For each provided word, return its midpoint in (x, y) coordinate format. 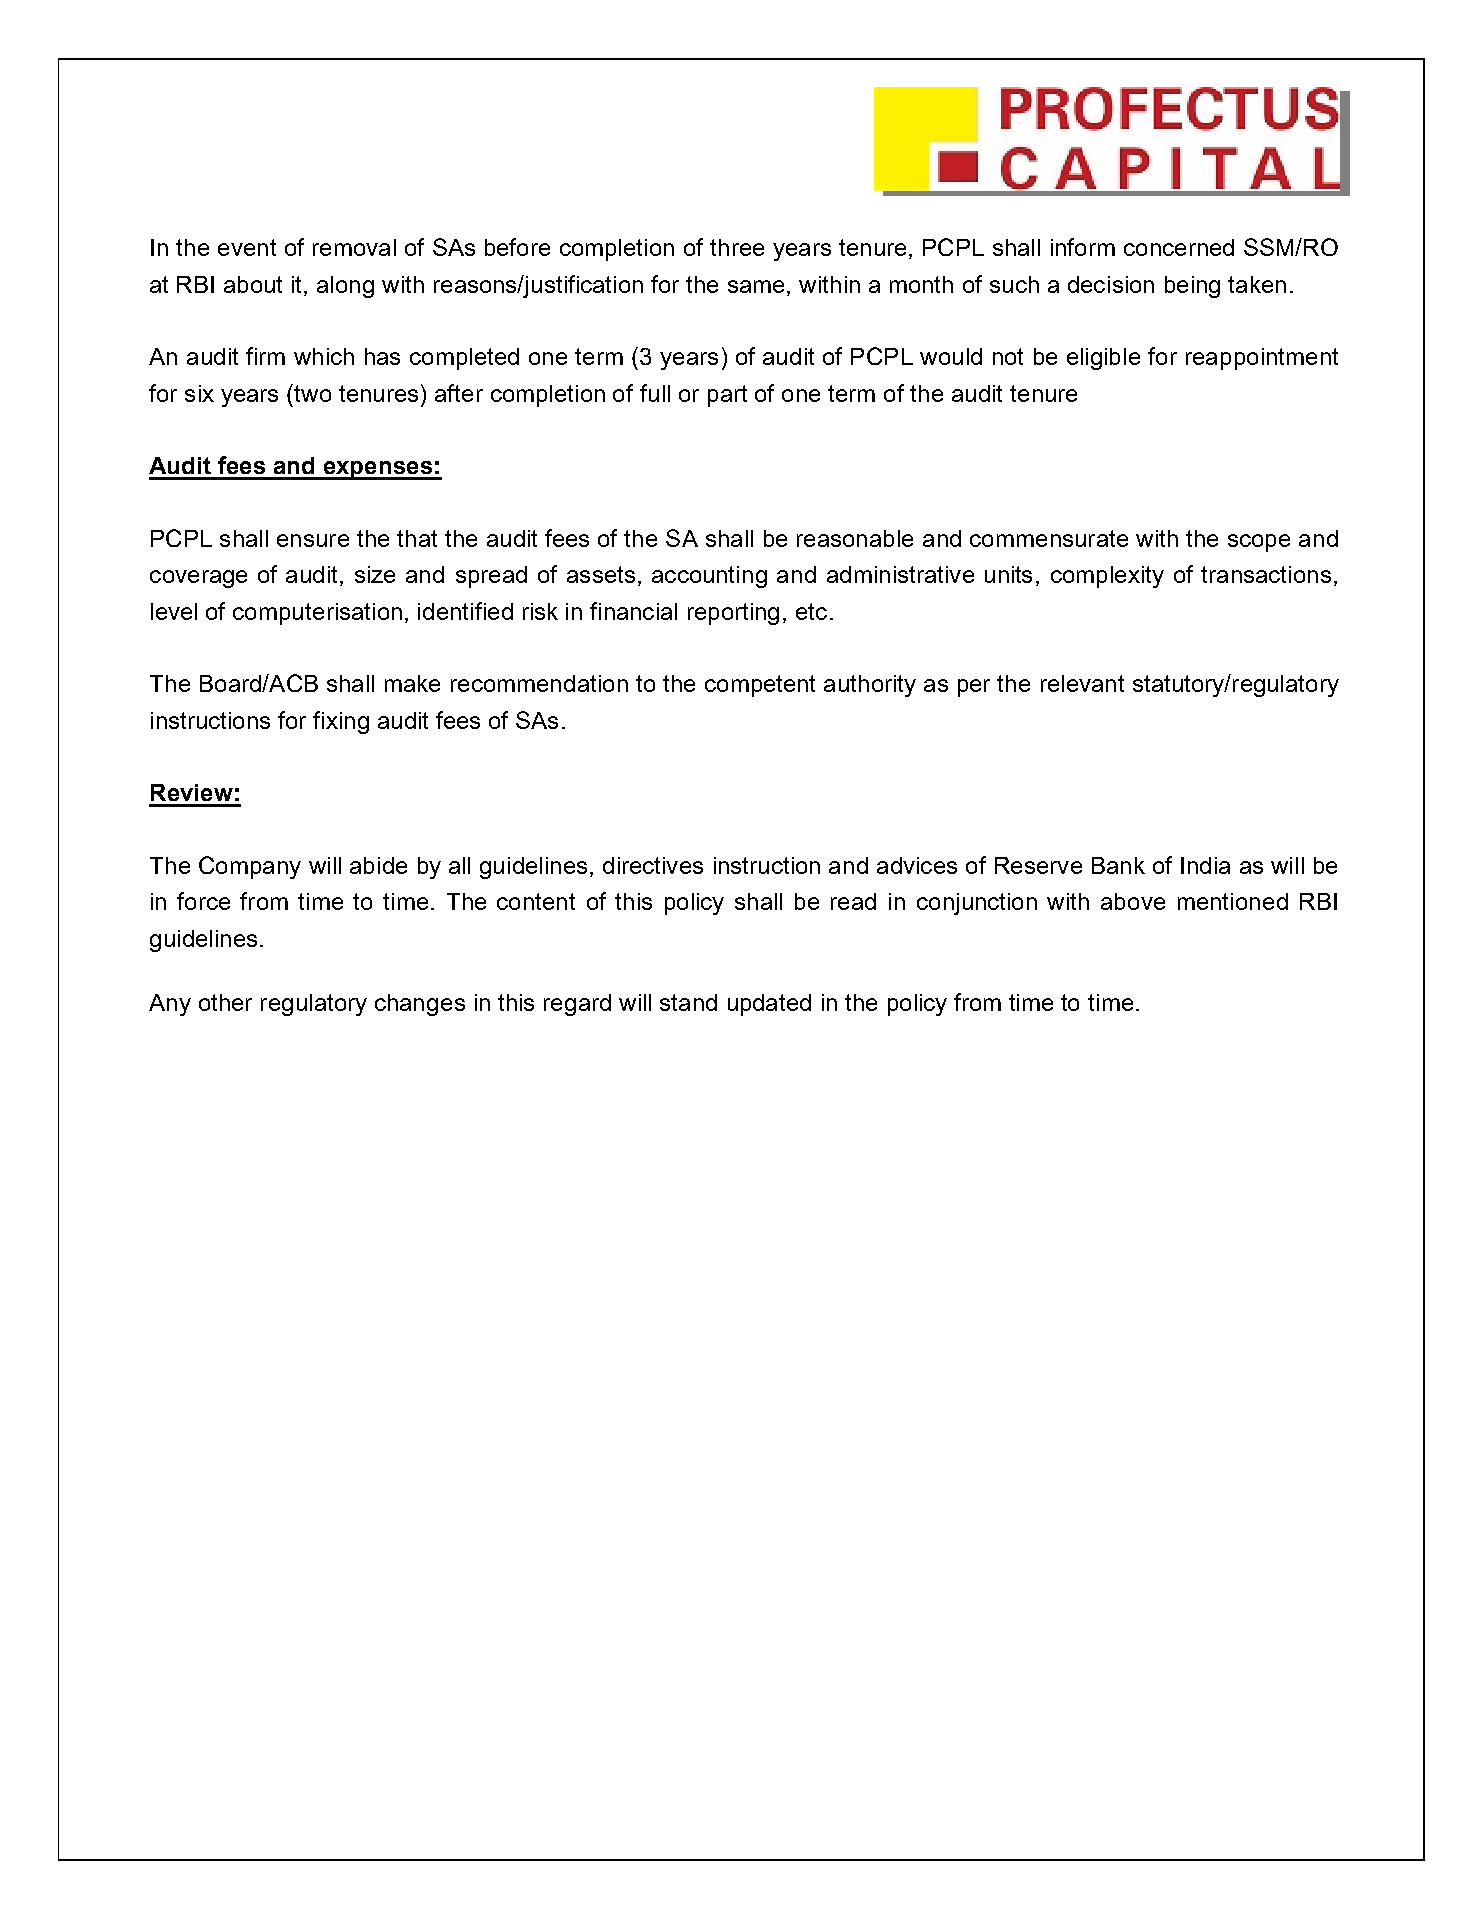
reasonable (855, 538)
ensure (313, 540)
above (1133, 901)
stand (688, 1002)
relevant (1082, 683)
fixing (341, 722)
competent (760, 686)
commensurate (1049, 538)
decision (1111, 284)
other (225, 1002)
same (756, 286)
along (345, 287)
